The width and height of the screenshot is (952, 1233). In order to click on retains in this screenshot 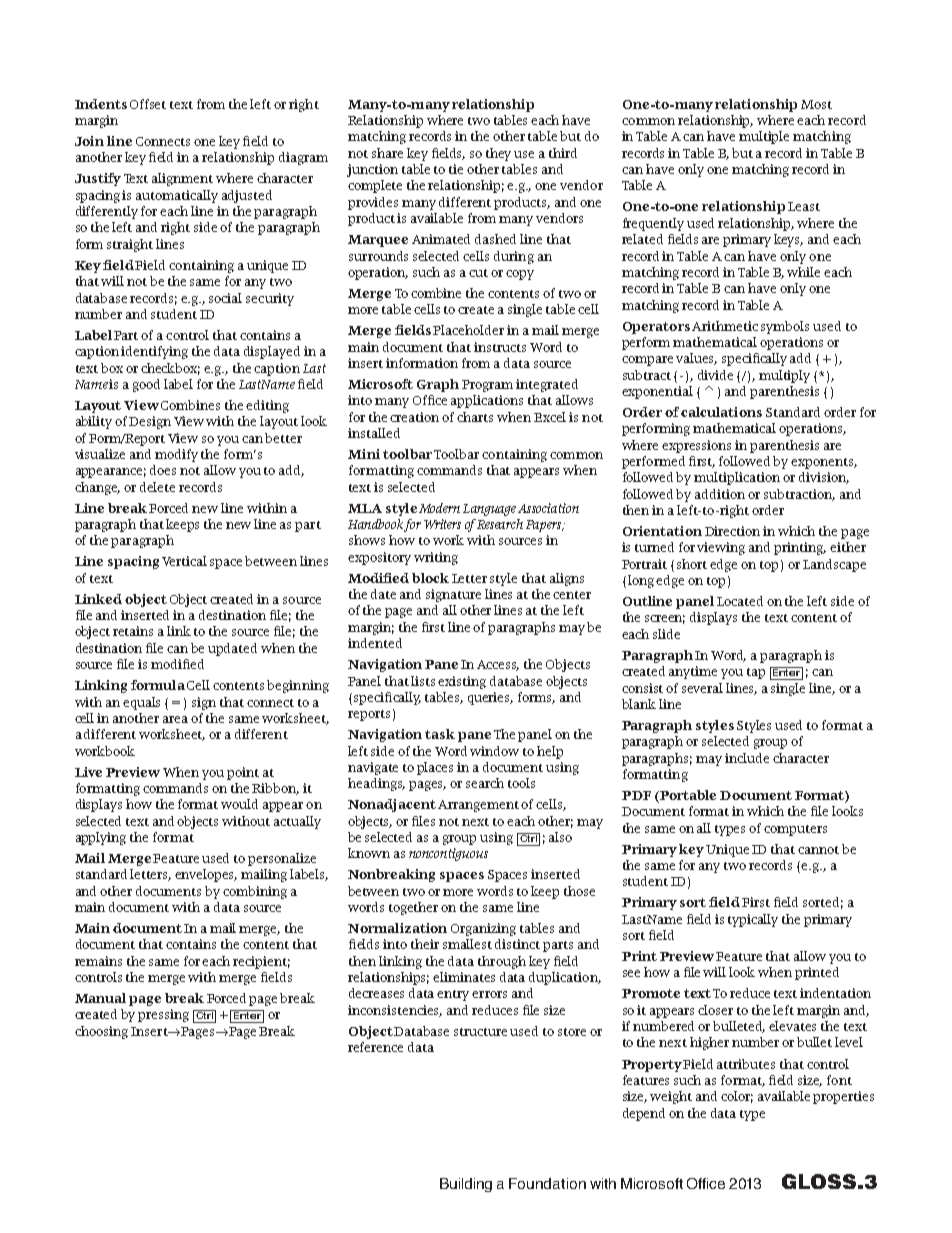, I will do `click(133, 631)`.
